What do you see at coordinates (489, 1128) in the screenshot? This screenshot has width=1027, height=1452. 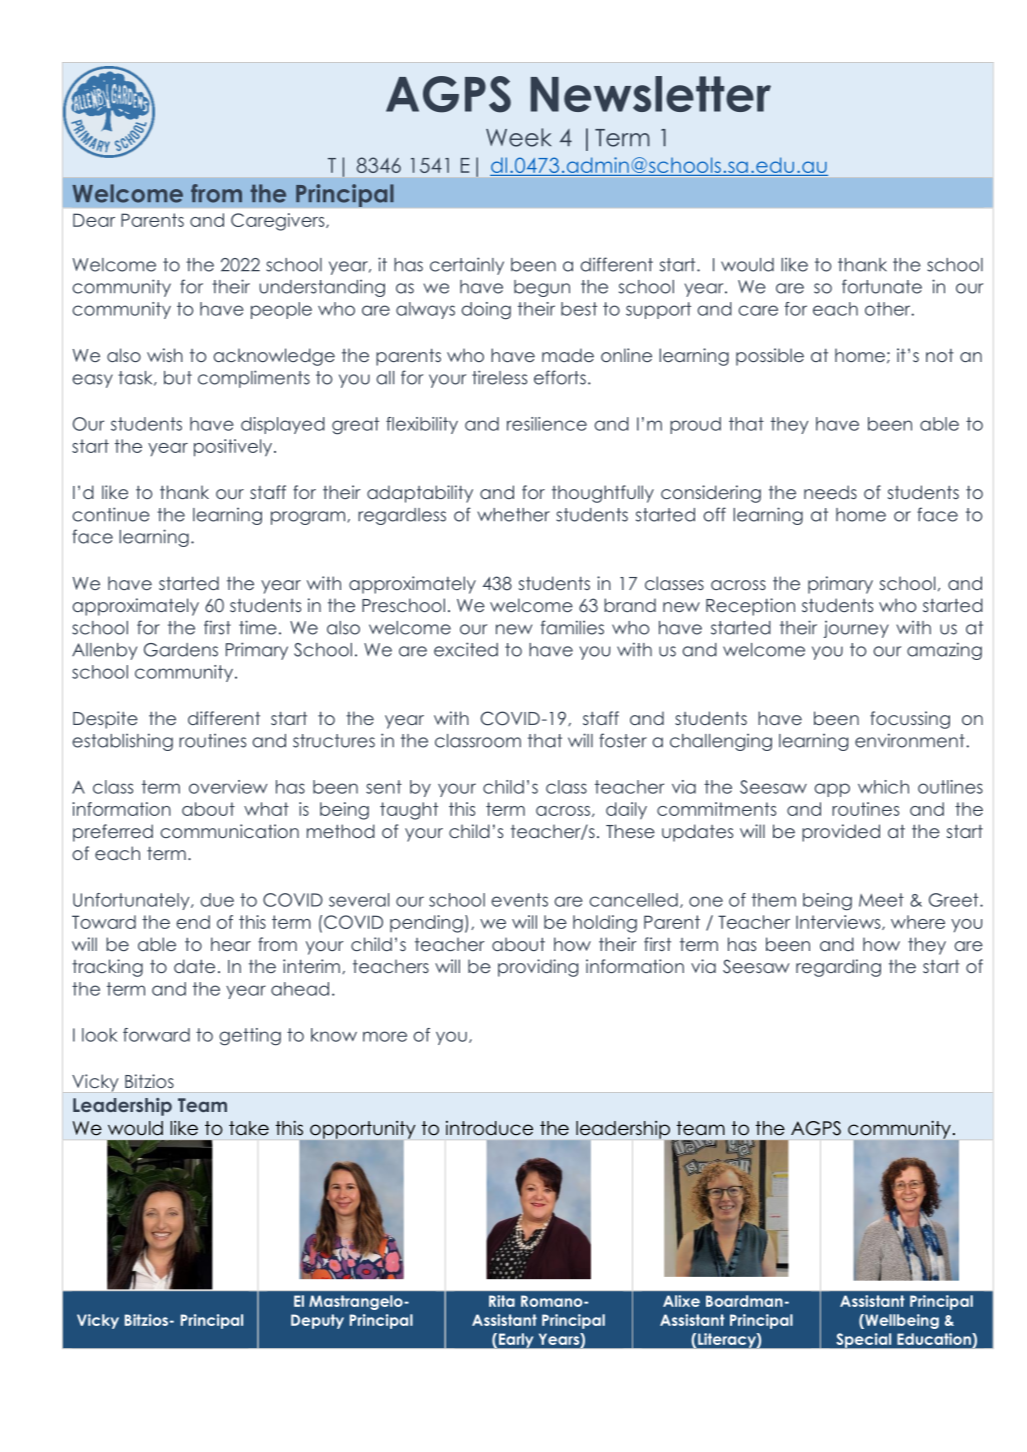 I see `introduce` at bounding box center [489, 1128].
